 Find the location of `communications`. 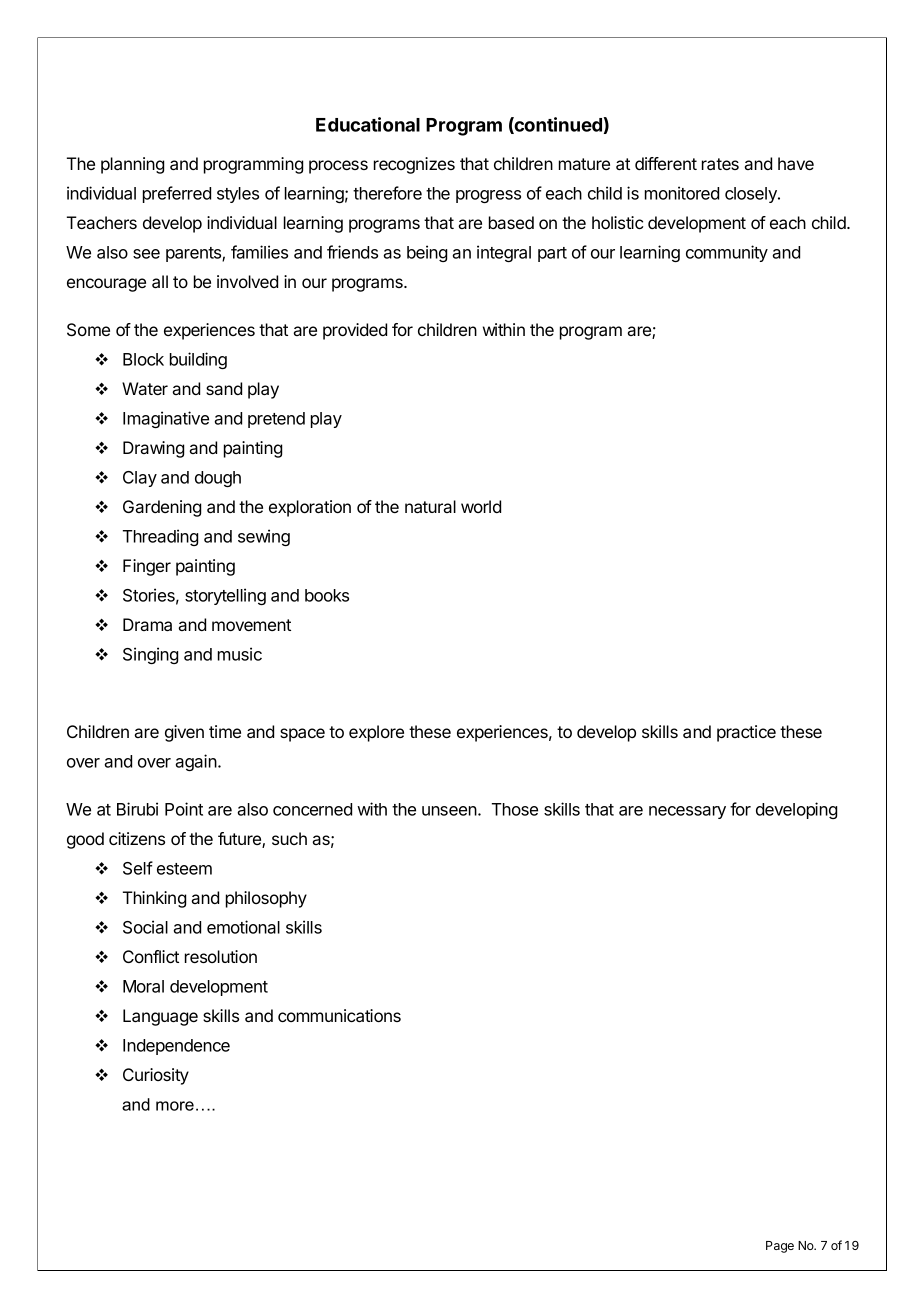

communications is located at coordinates (339, 1015).
